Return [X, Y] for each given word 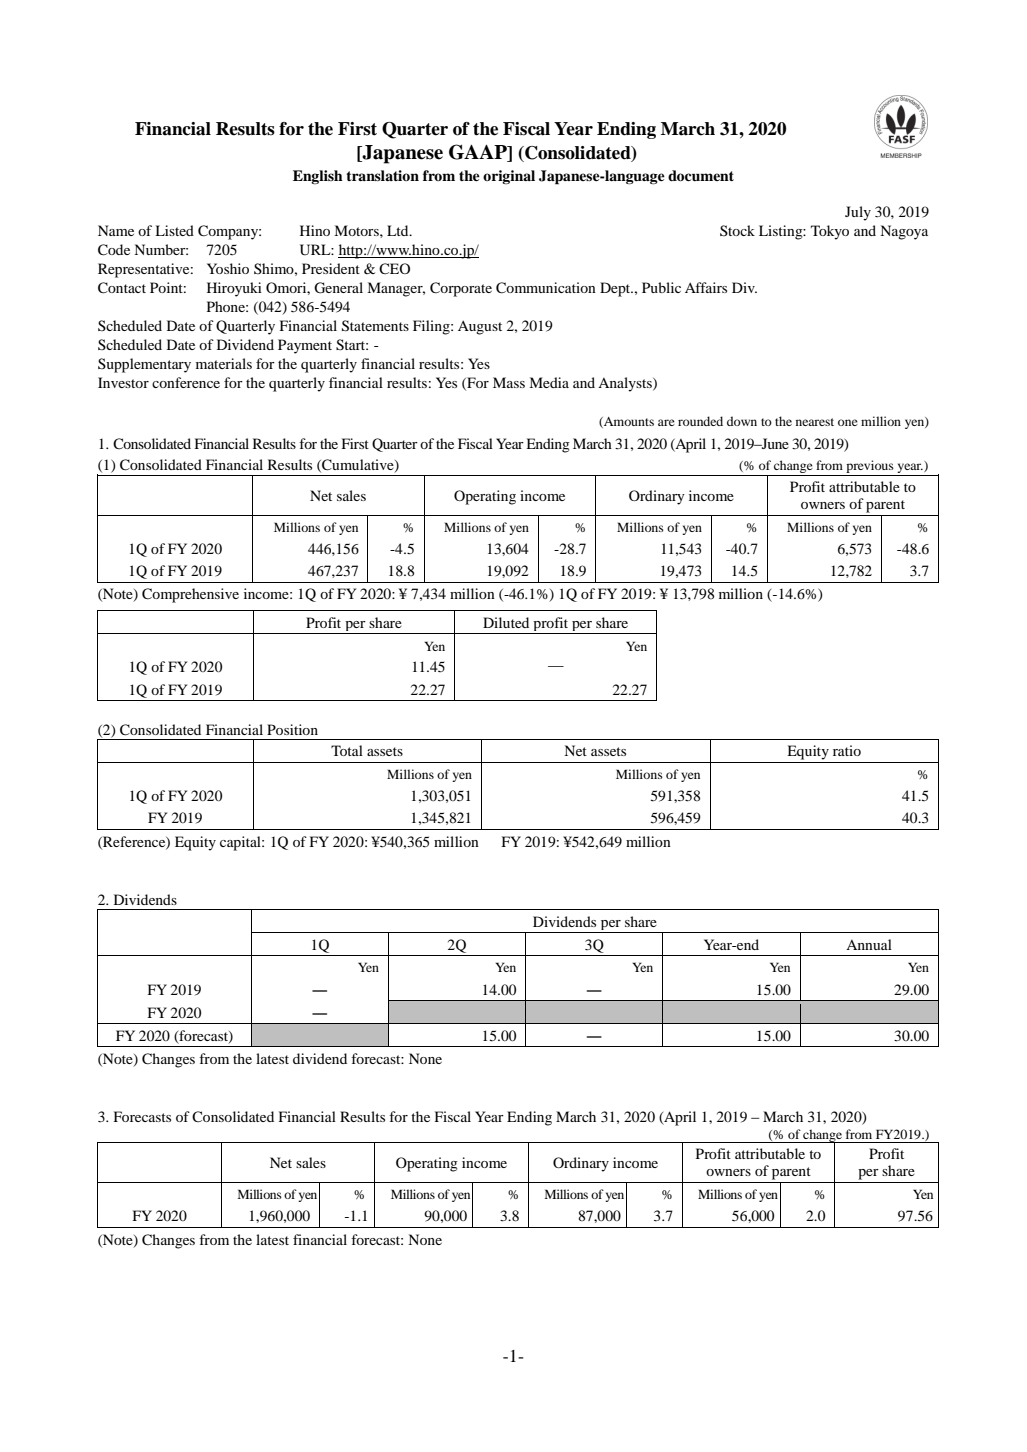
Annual [869, 944]
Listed [174, 230]
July [858, 213]
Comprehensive [190, 595]
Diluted [506, 622]
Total [347, 750]
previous [870, 468]
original [509, 177]
